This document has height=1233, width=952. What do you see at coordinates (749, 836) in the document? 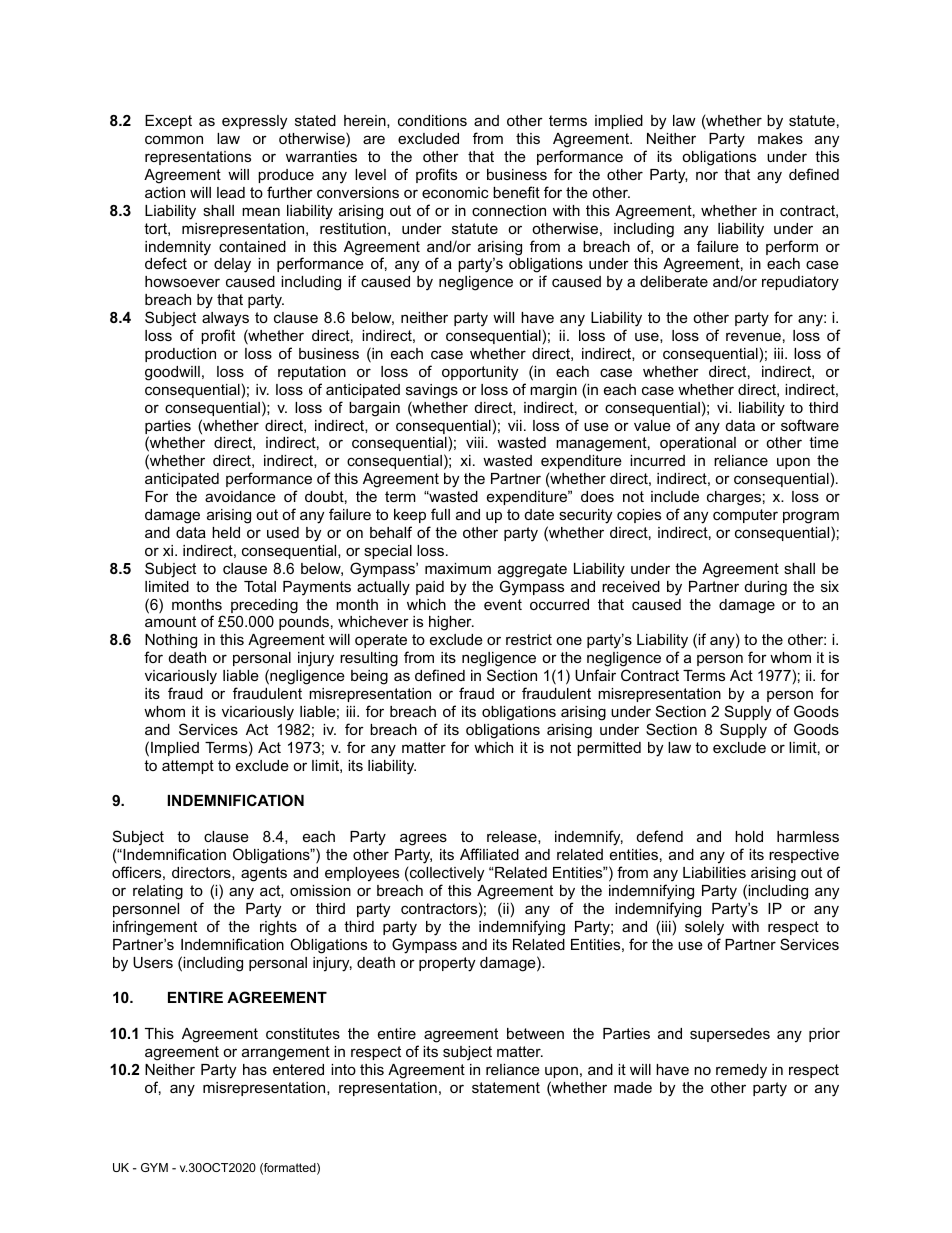
I see `hold` at bounding box center [749, 836].
